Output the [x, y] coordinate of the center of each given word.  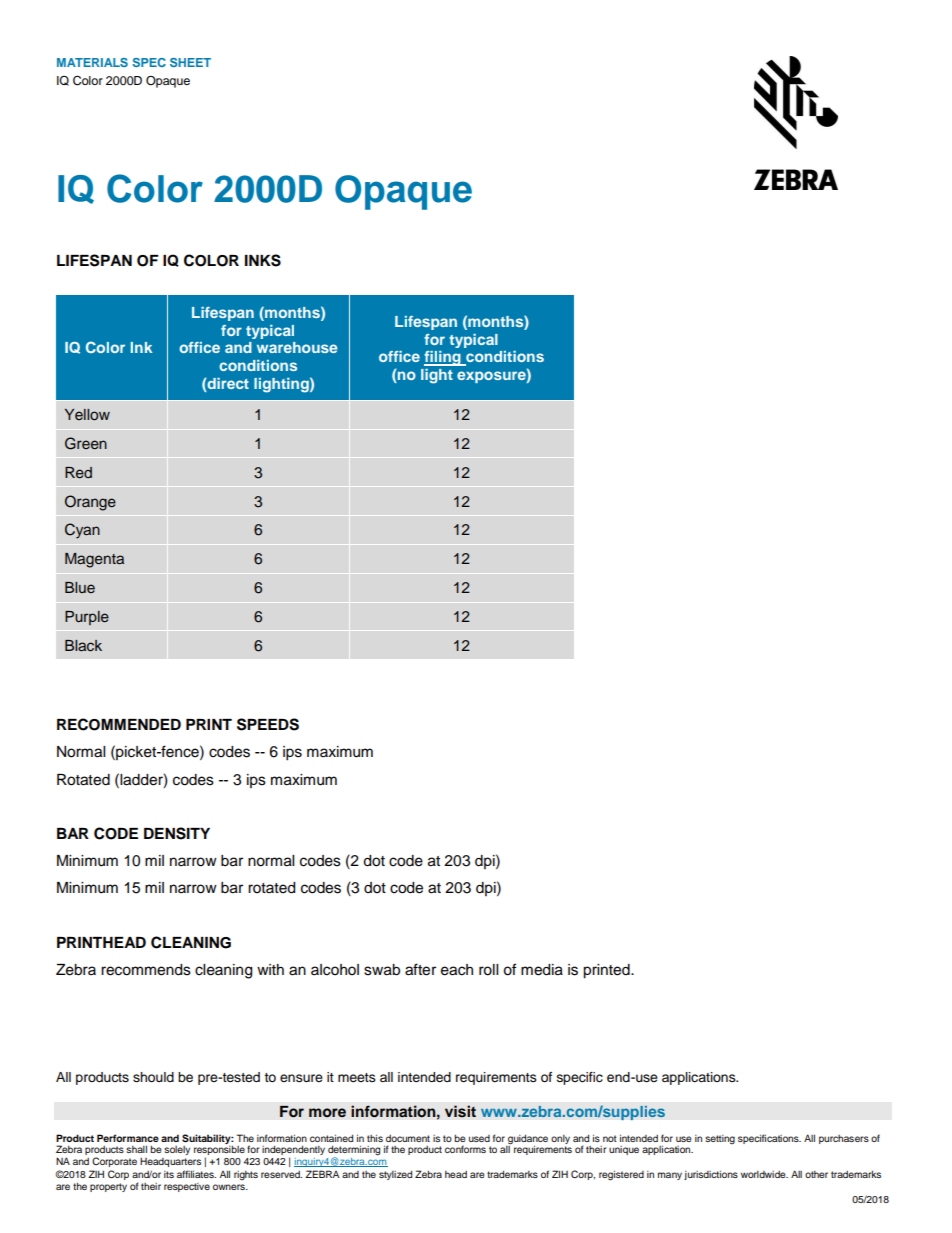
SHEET [190, 62]
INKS [263, 260]
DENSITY [177, 833]
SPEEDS [268, 724]
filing [443, 358]
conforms [465, 1149]
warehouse [297, 347]
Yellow [87, 414]
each [457, 970]
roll [488, 970]
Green [86, 443]
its [169, 1174]
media [542, 970]
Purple [87, 618]
